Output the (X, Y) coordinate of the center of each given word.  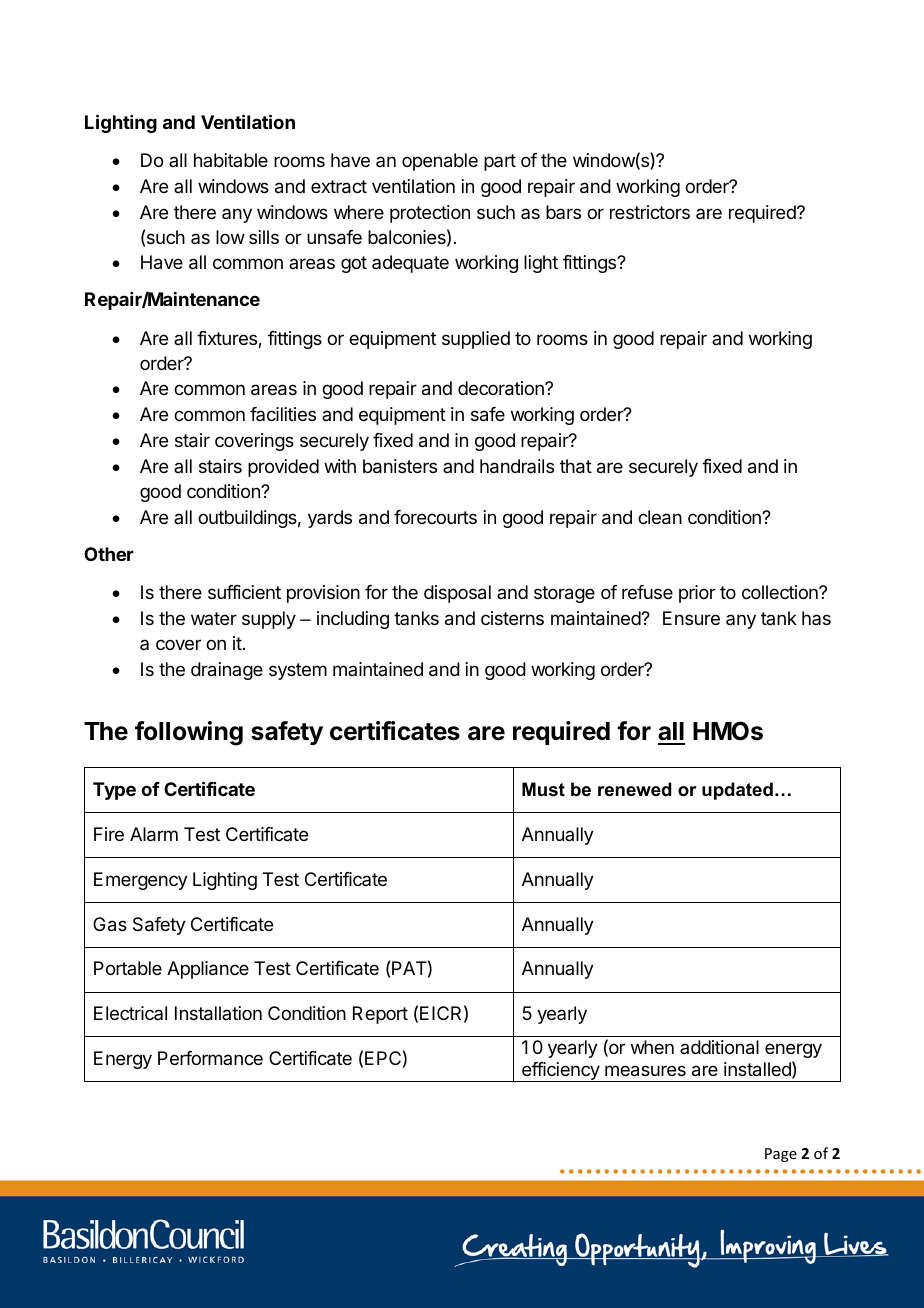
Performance (210, 1058)
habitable (231, 160)
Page (781, 1155)
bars (563, 212)
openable (440, 162)
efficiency (560, 1072)
